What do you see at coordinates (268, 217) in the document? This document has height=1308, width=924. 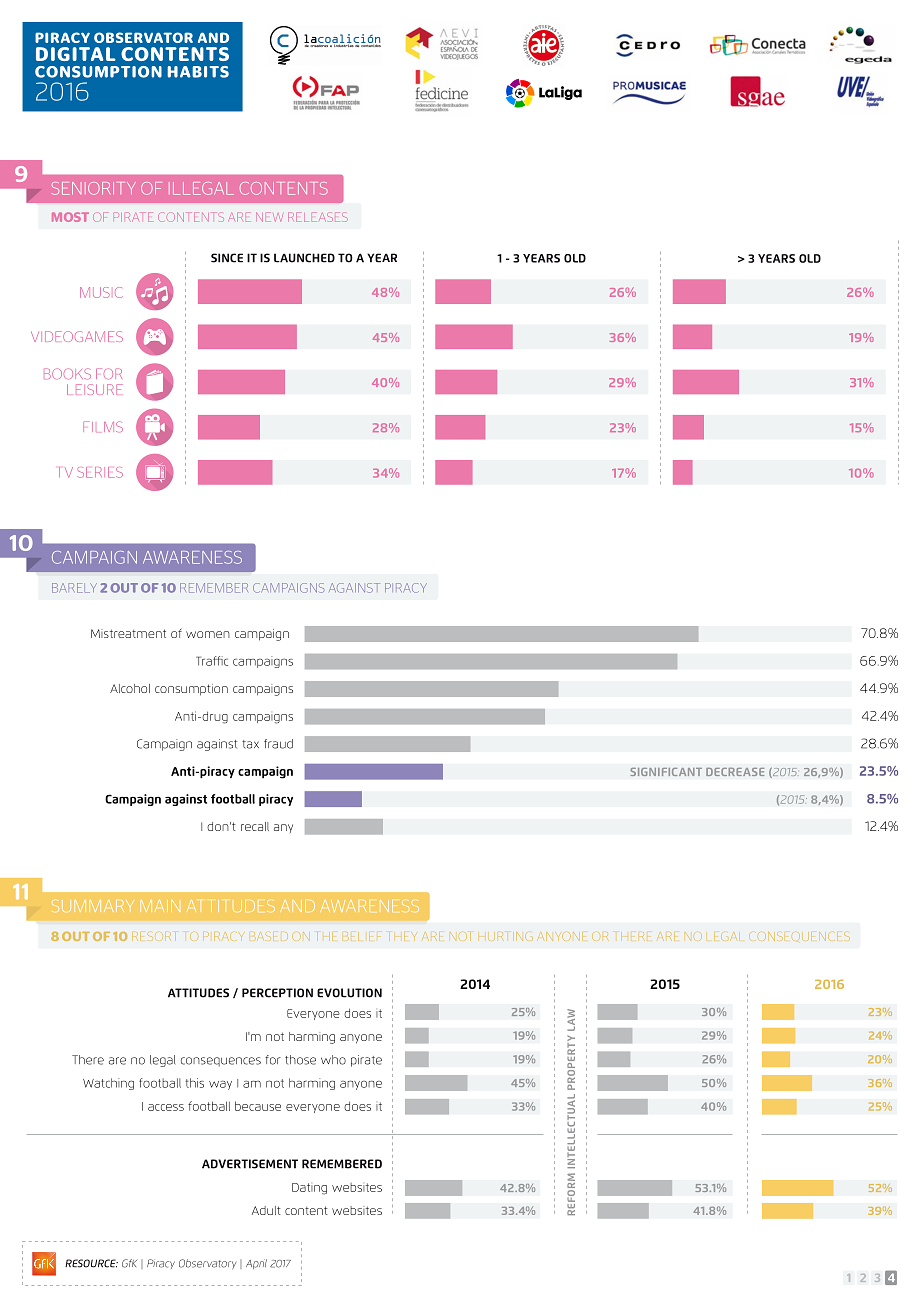 I see `NEW` at bounding box center [268, 217].
